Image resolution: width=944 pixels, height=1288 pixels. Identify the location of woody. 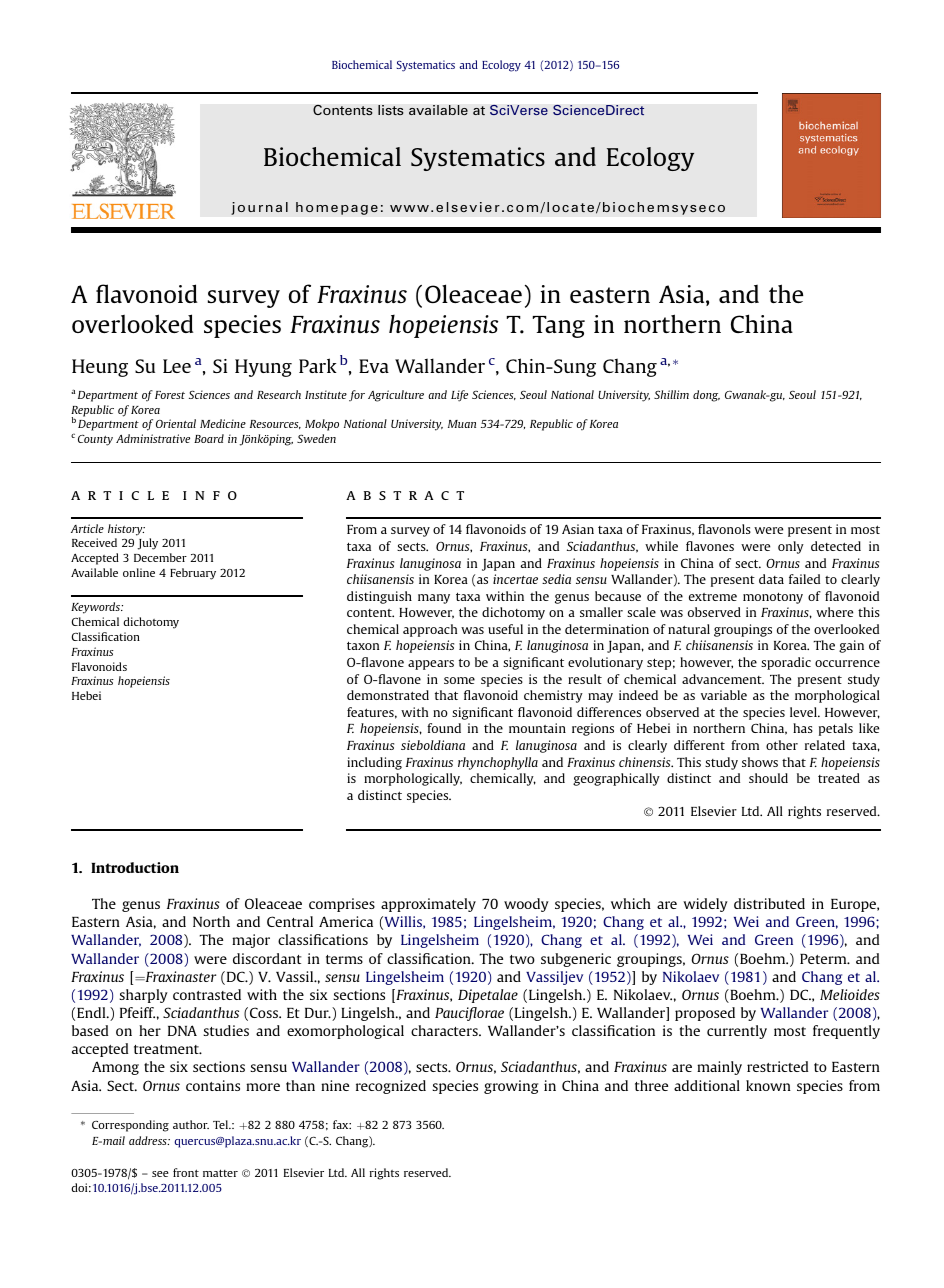
(526, 905).
